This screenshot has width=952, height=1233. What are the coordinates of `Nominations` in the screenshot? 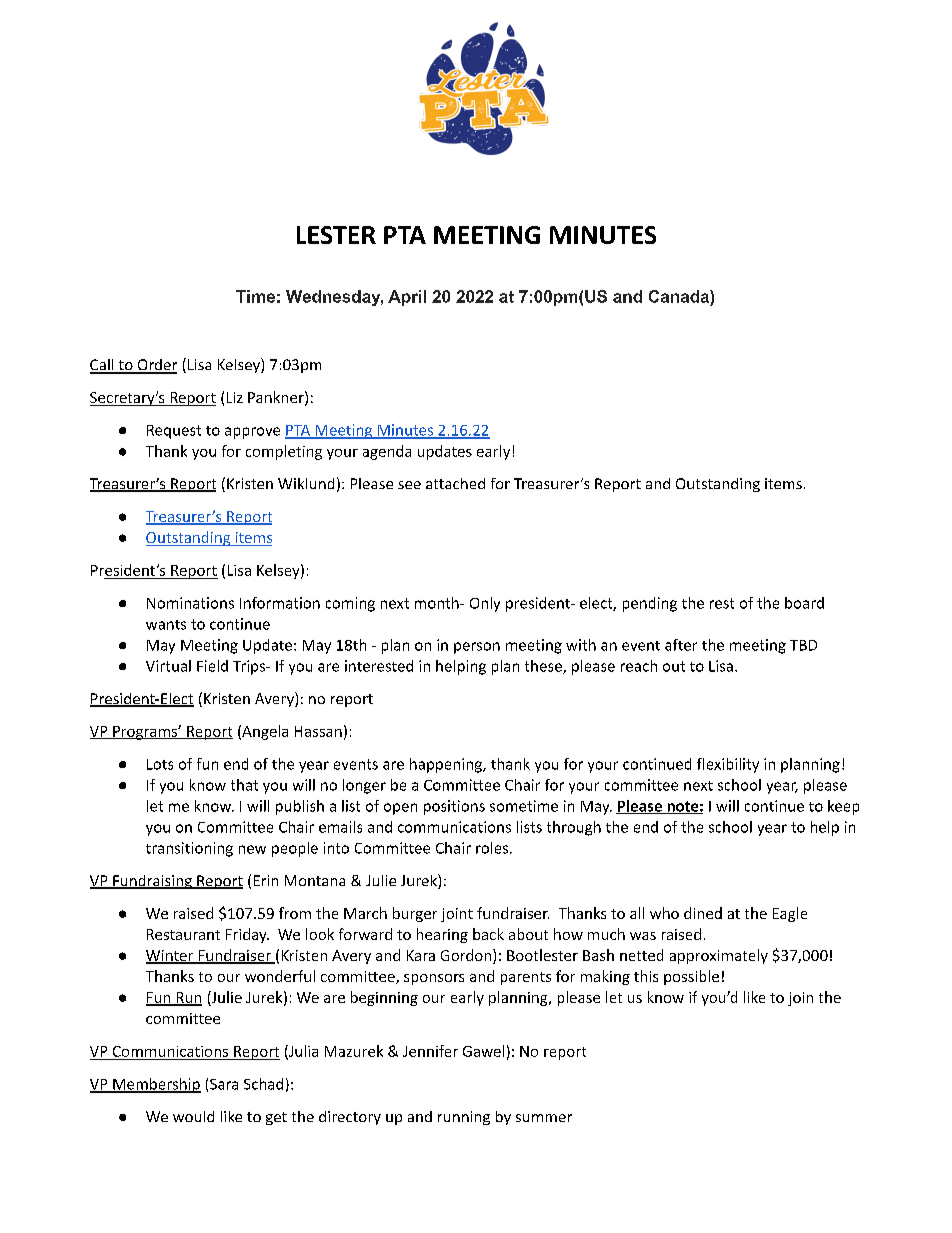 It's located at (190, 603).
